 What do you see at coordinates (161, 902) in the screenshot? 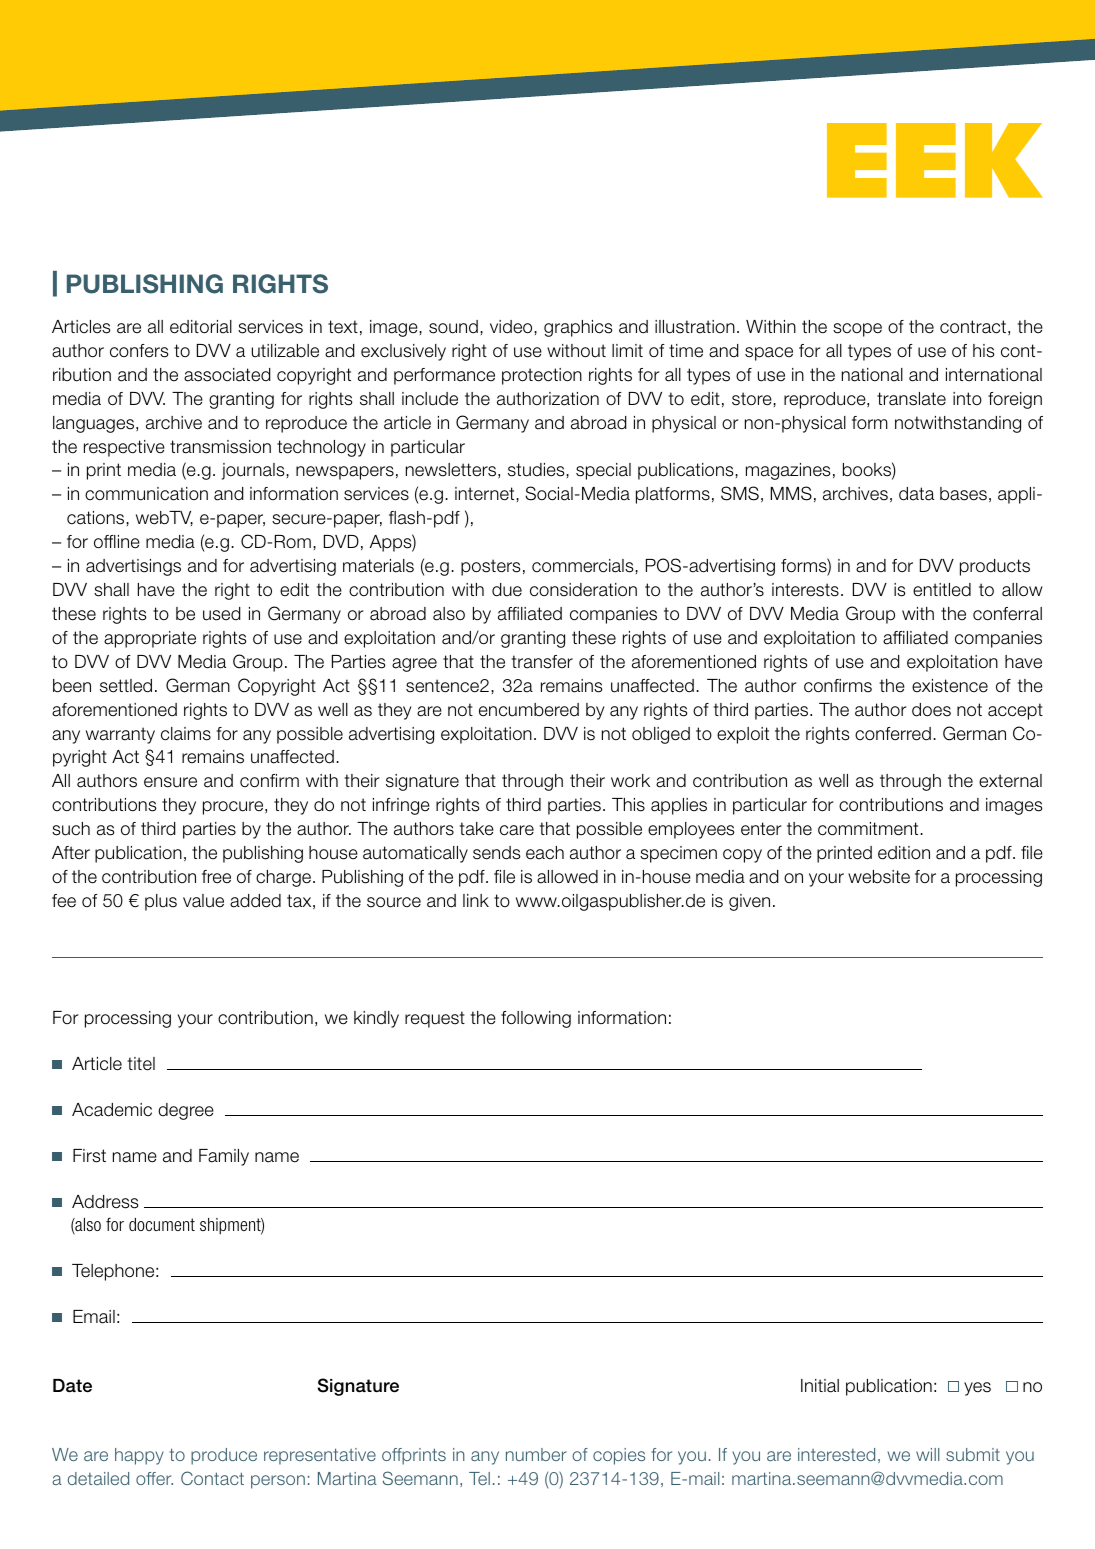
I see `plus` at bounding box center [161, 902].
